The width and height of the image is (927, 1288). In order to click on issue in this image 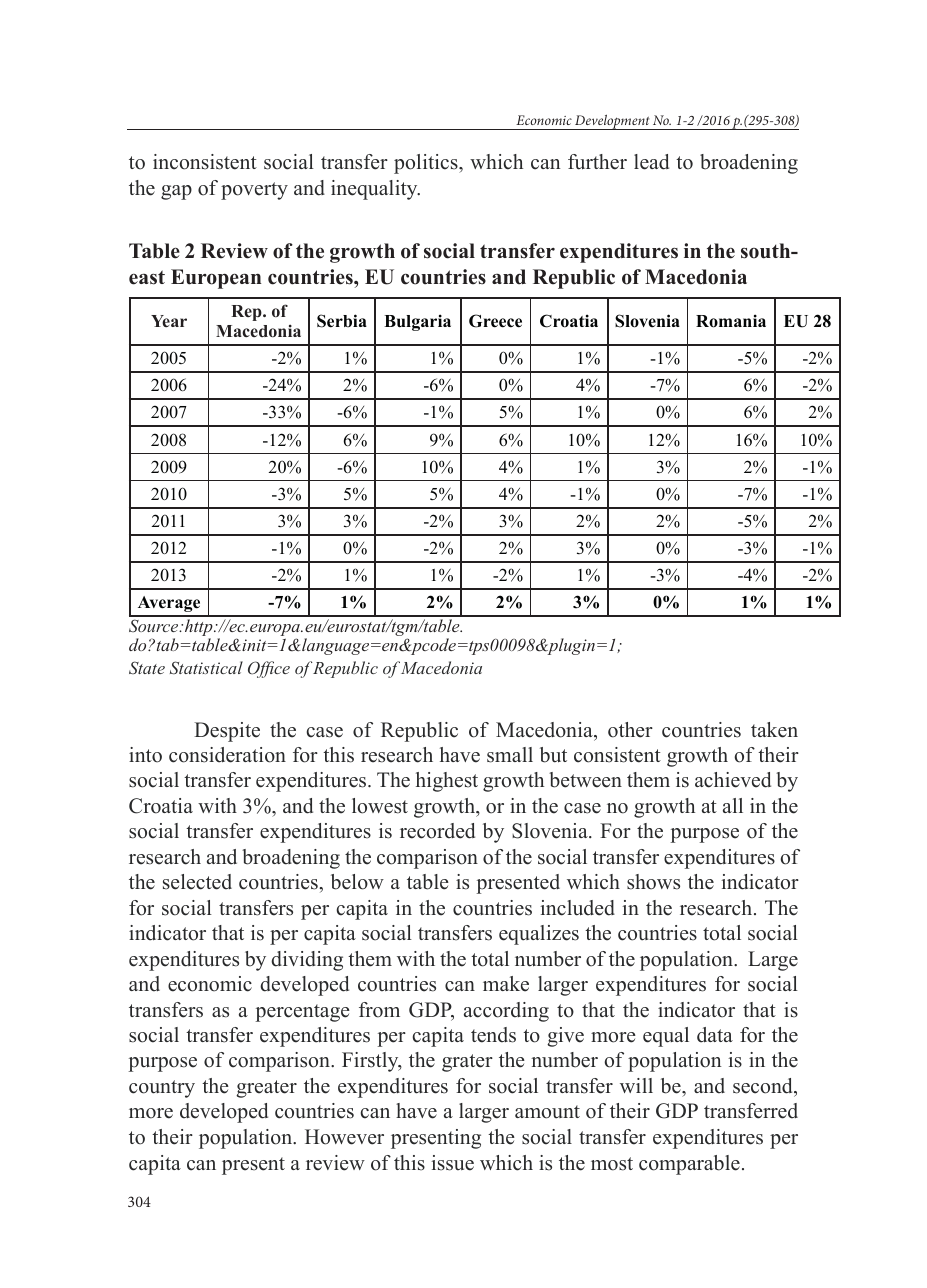, I will do `click(452, 1163)`.
